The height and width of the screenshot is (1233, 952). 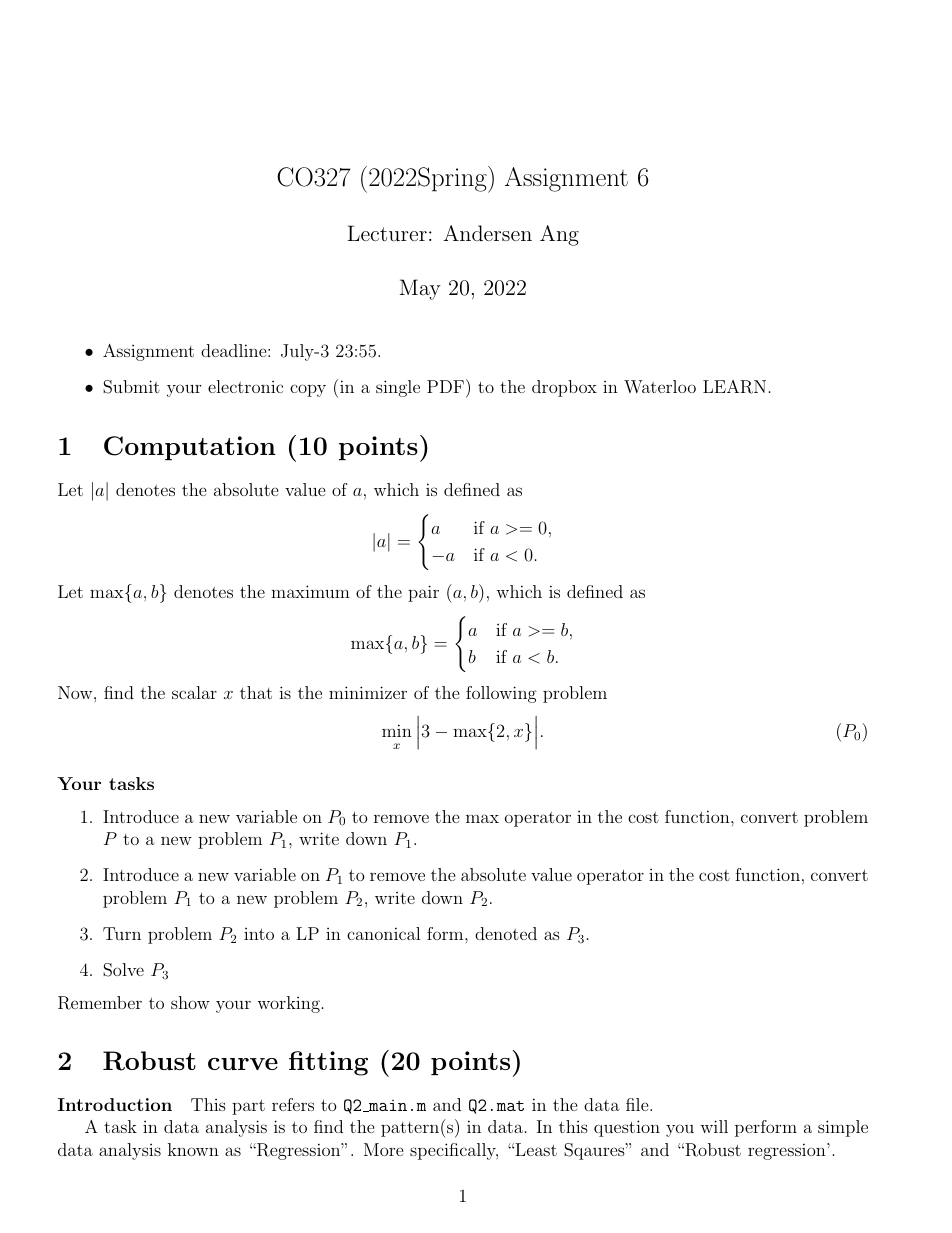 I want to click on Lecturer, so click(x=387, y=233).
